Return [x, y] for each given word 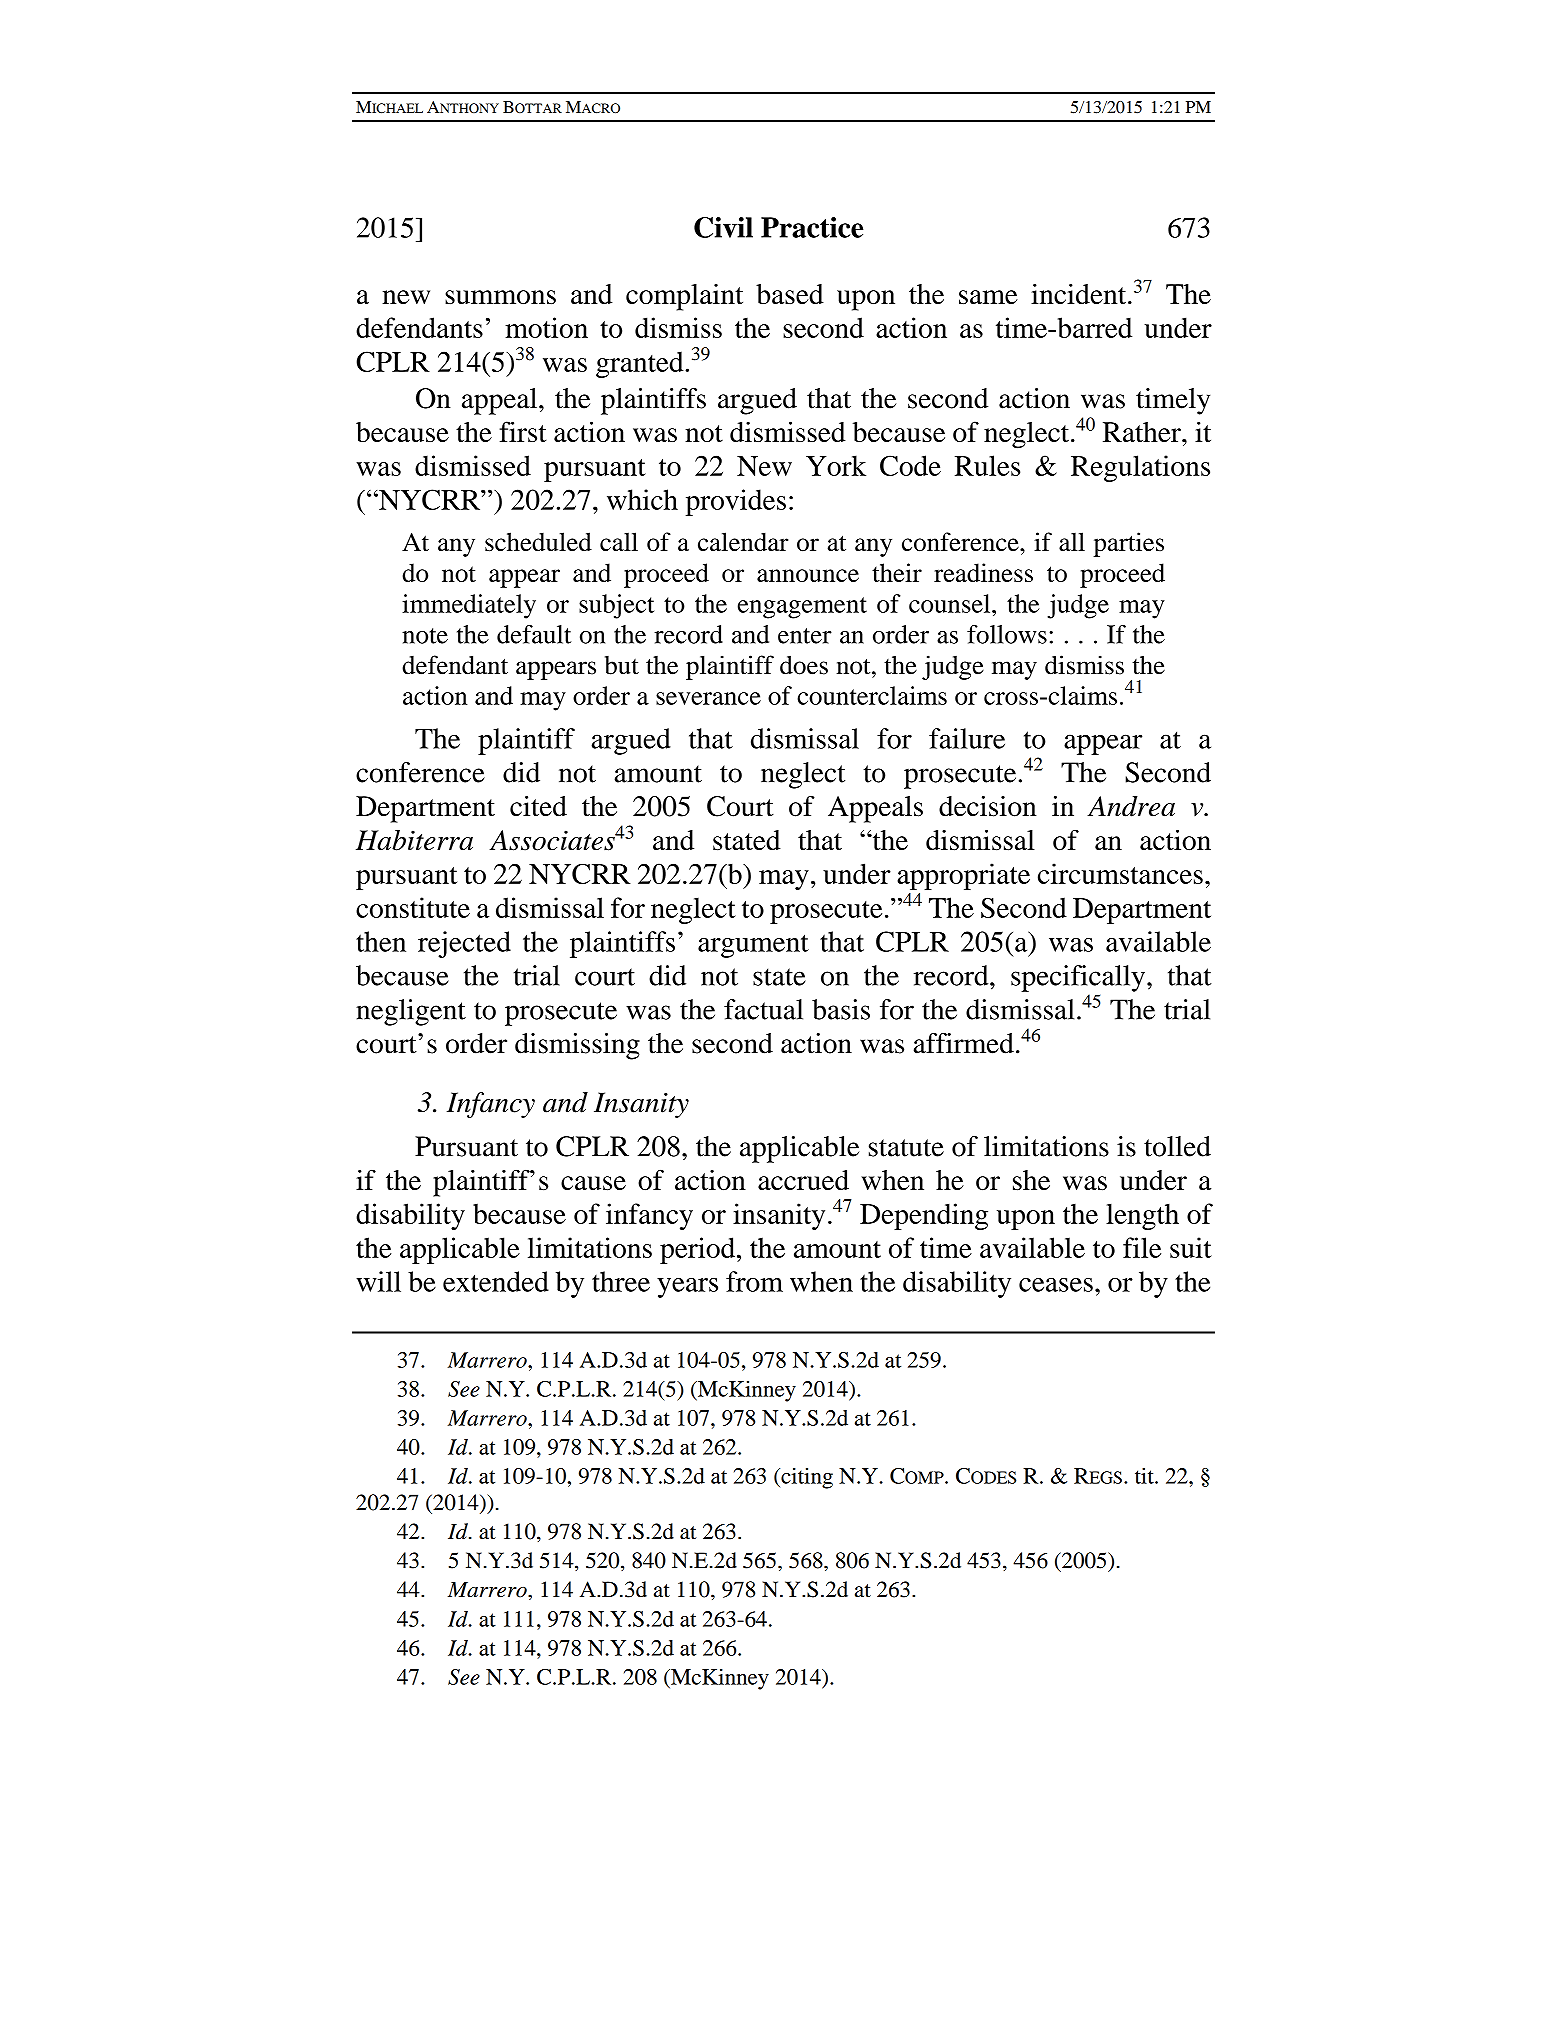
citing [806, 1478]
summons [500, 297]
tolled [1177, 1146]
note [425, 636]
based [790, 294]
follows [1007, 634]
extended [496, 1281]
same [988, 297]
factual [763, 1009]
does [804, 665]
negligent [411, 1012]
